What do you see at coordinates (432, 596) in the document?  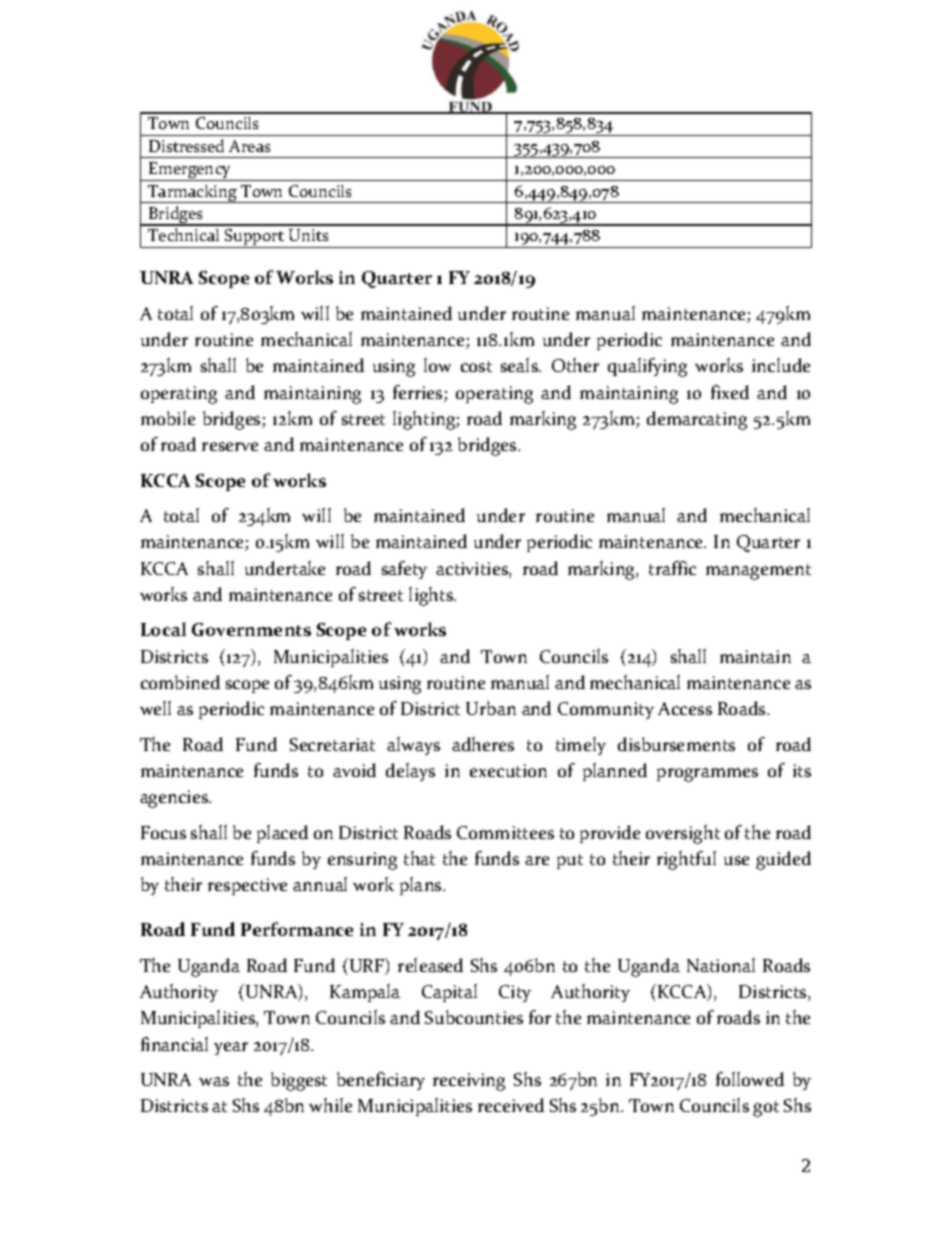 I see `lights` at bounding box center [432, 596].
